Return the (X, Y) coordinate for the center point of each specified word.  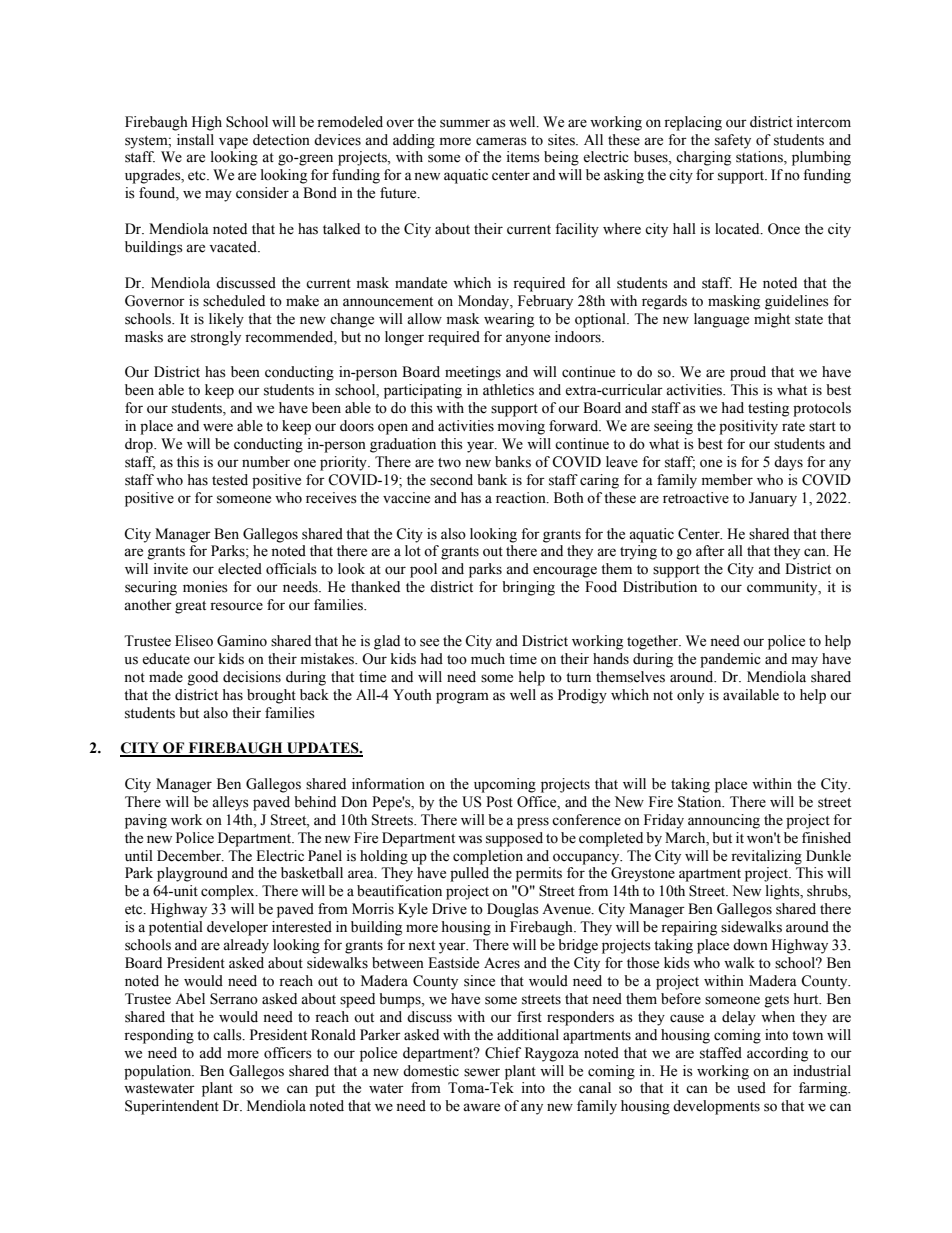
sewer (482, 1072)
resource (236, 606)
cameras (501, 141)
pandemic (730, 660)
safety (733, 141)
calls (228, 1035)
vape (233, 143)
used (751, 1088)
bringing (528, 588)
